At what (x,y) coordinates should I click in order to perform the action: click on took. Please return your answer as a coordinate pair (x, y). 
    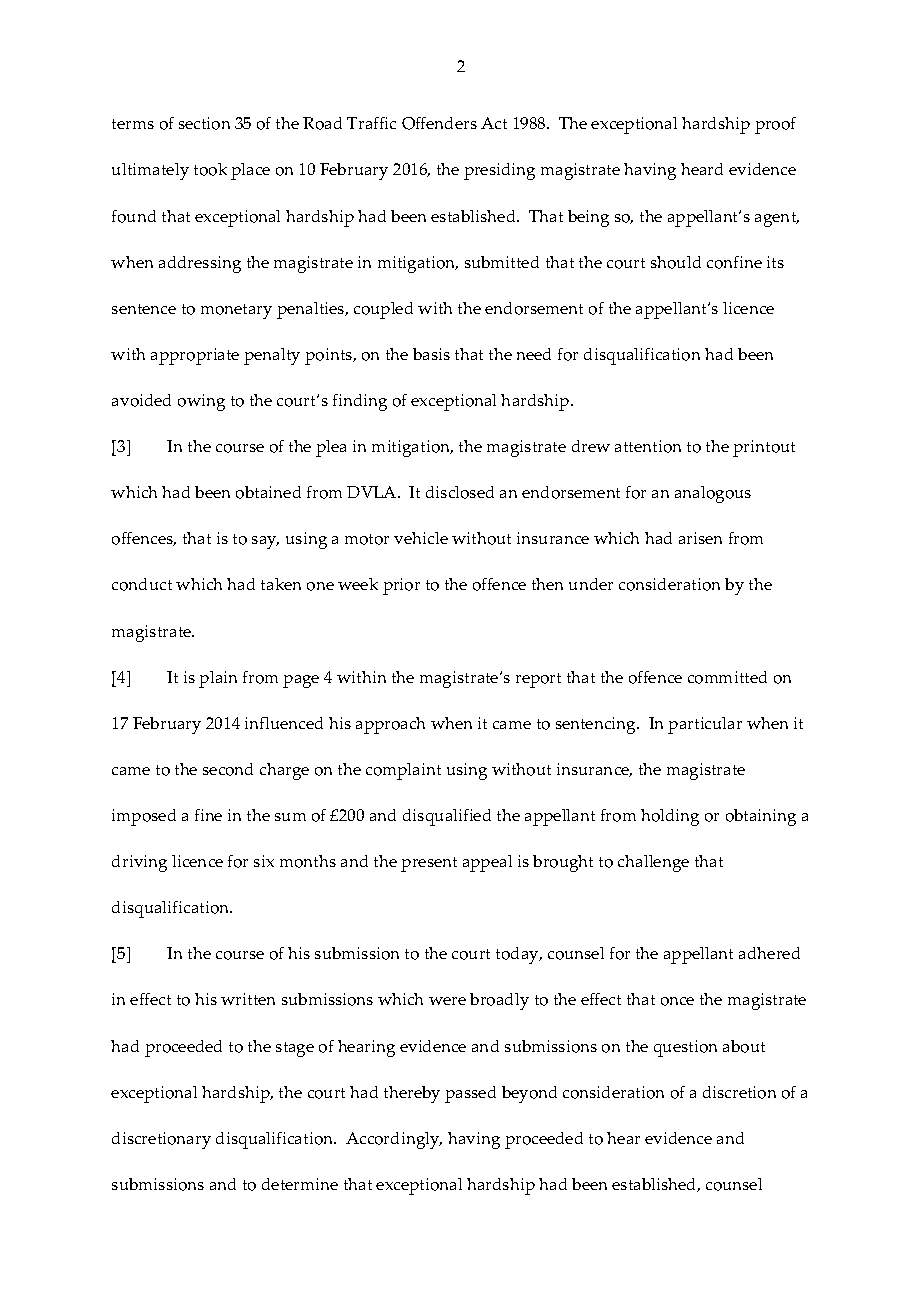
    Looking at the image, I should click on (210, 169).
